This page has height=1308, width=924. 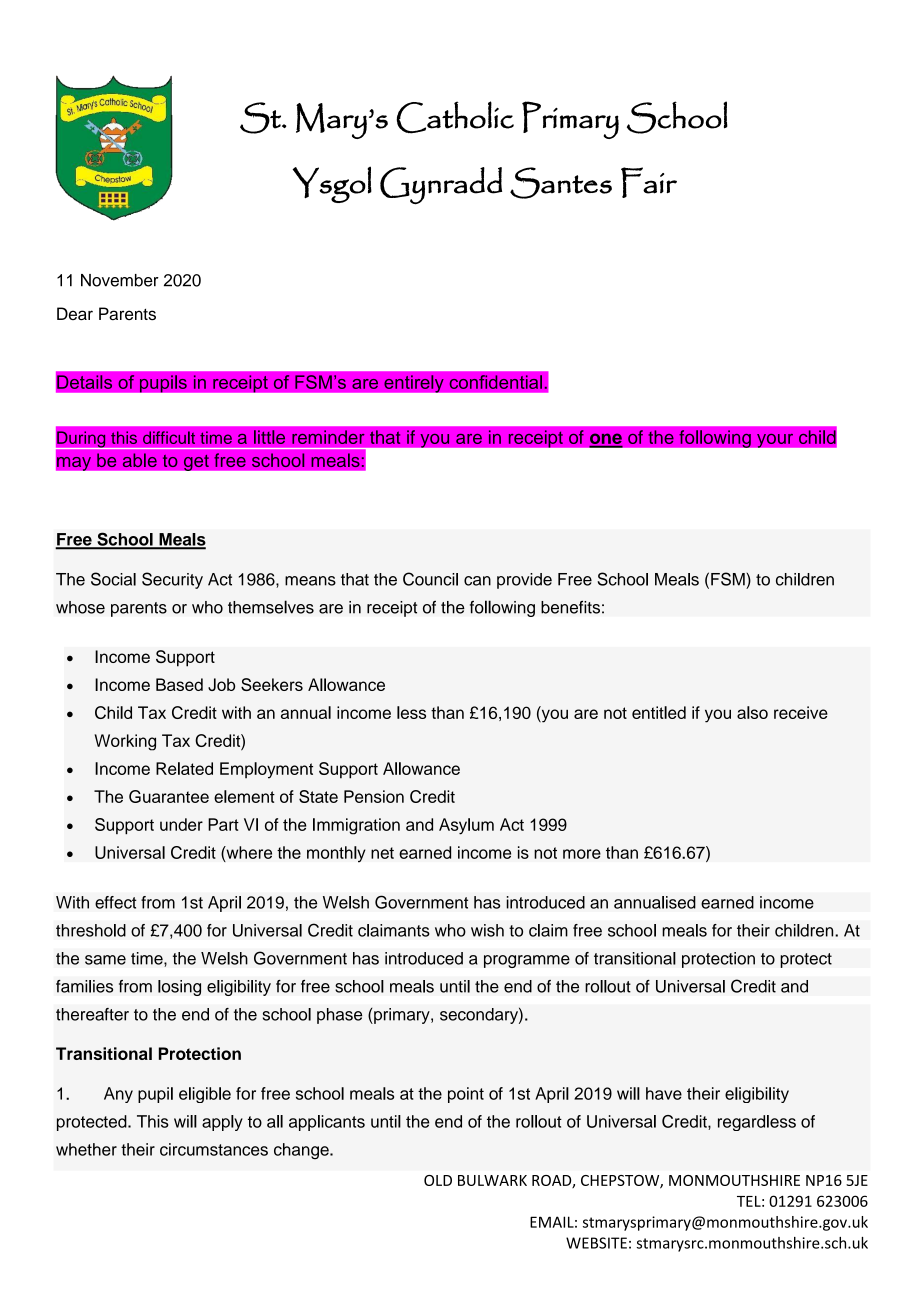 I want to click on circumstances, so click(x=214, y=1149).
